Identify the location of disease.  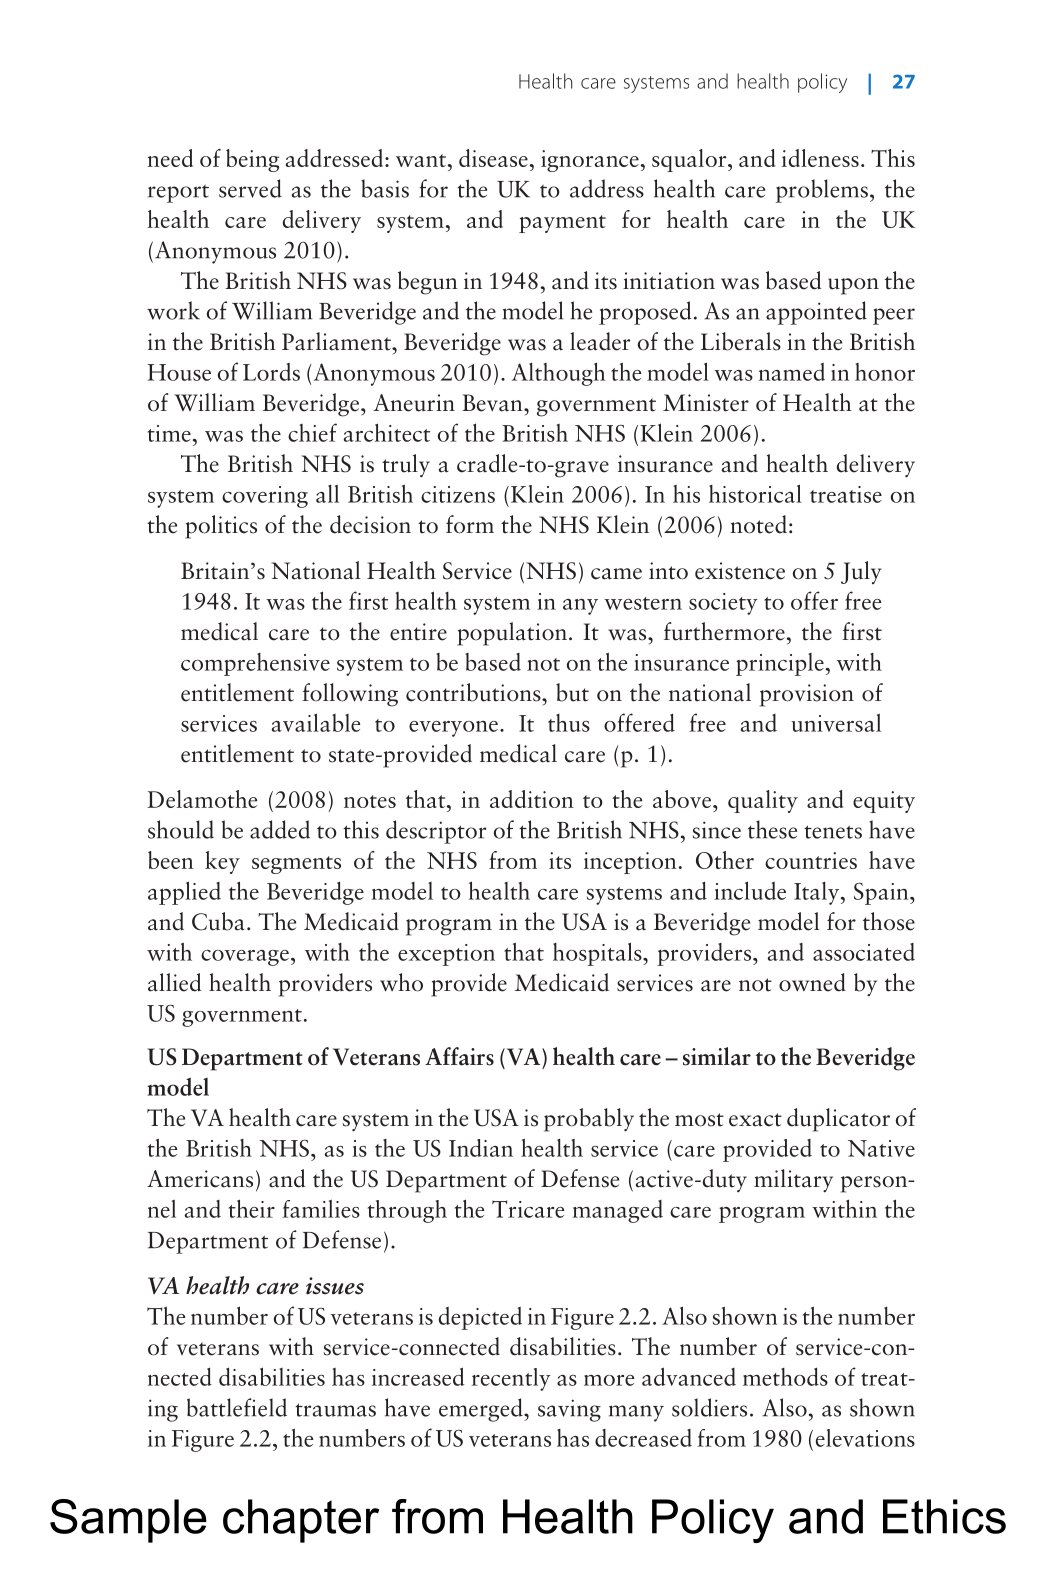
(493, 158).
